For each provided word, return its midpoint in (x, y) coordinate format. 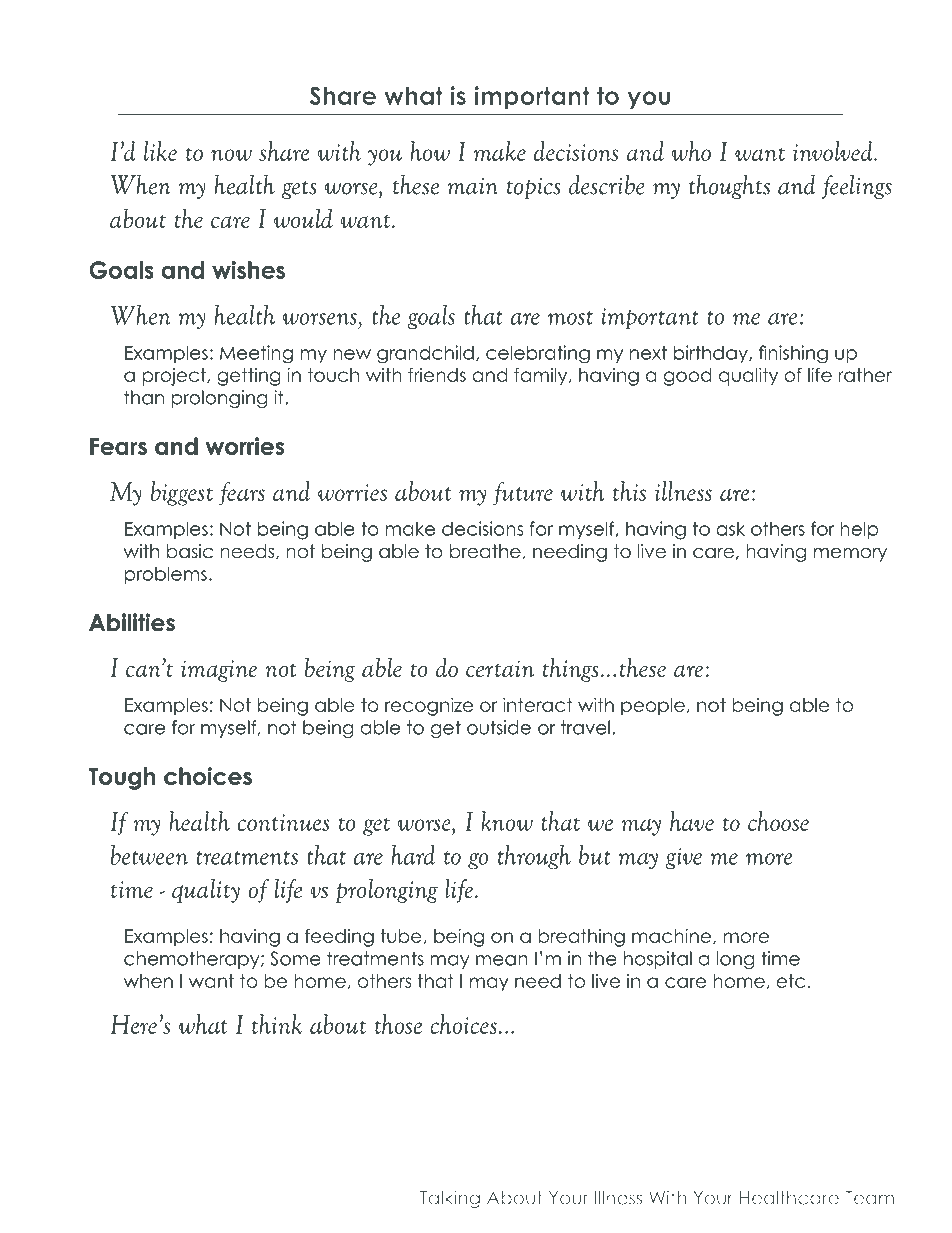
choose (778, 821)
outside (499, 727)
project (175, 377)
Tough (121, 778)
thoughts (729, 187)
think (277, 1024)
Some (295, 958)
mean (502, 960)
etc (790, 981)
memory (850, 555)
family (542, 376)
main (473, 186)
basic (190, 551)
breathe (485, 551)
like (160, 151)
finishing (793, 354)
